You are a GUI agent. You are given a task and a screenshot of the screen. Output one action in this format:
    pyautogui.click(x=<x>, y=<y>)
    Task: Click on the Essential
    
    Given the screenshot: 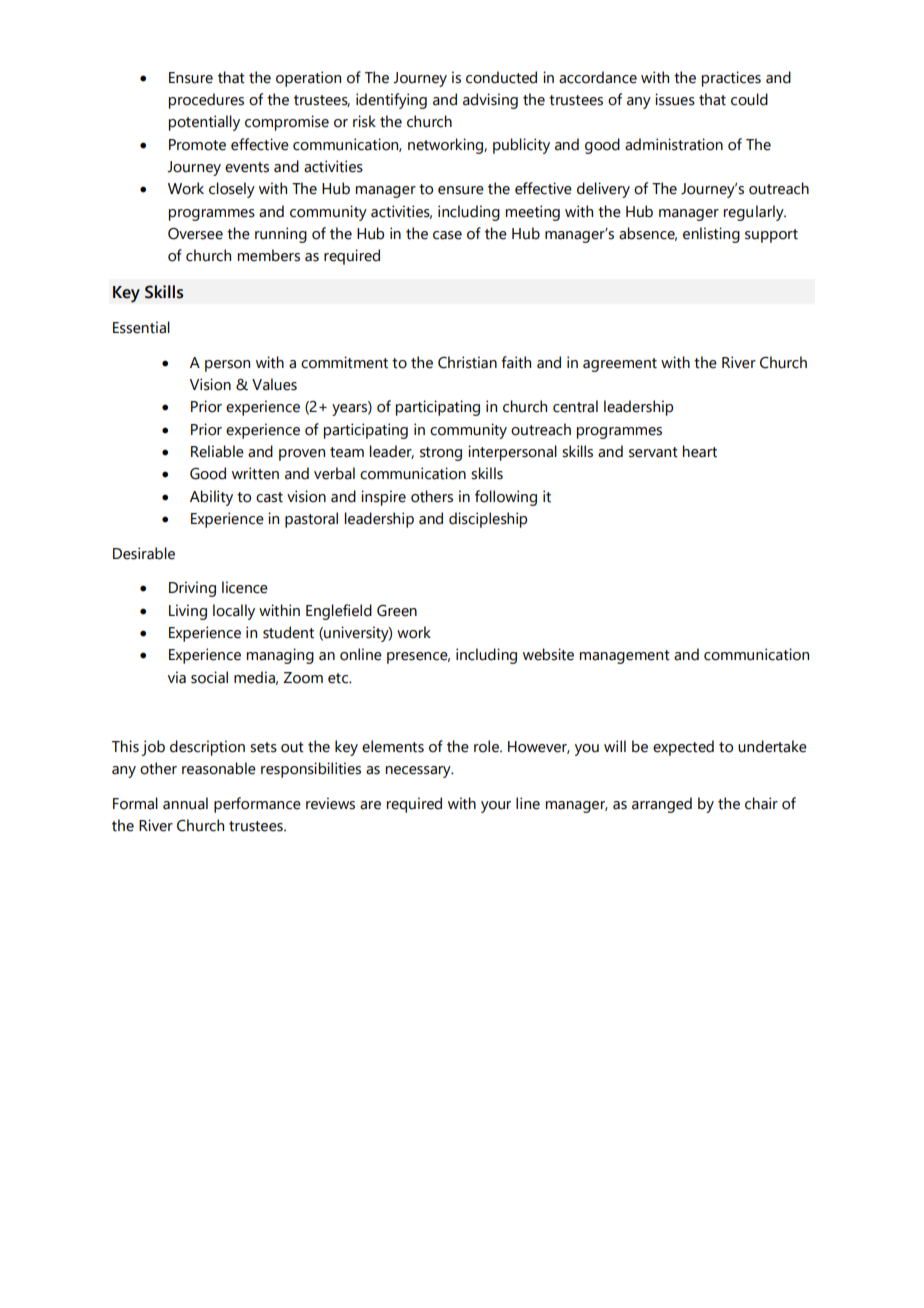 What is the action you would take?
    pyautogui.click(x=141, y=327)
